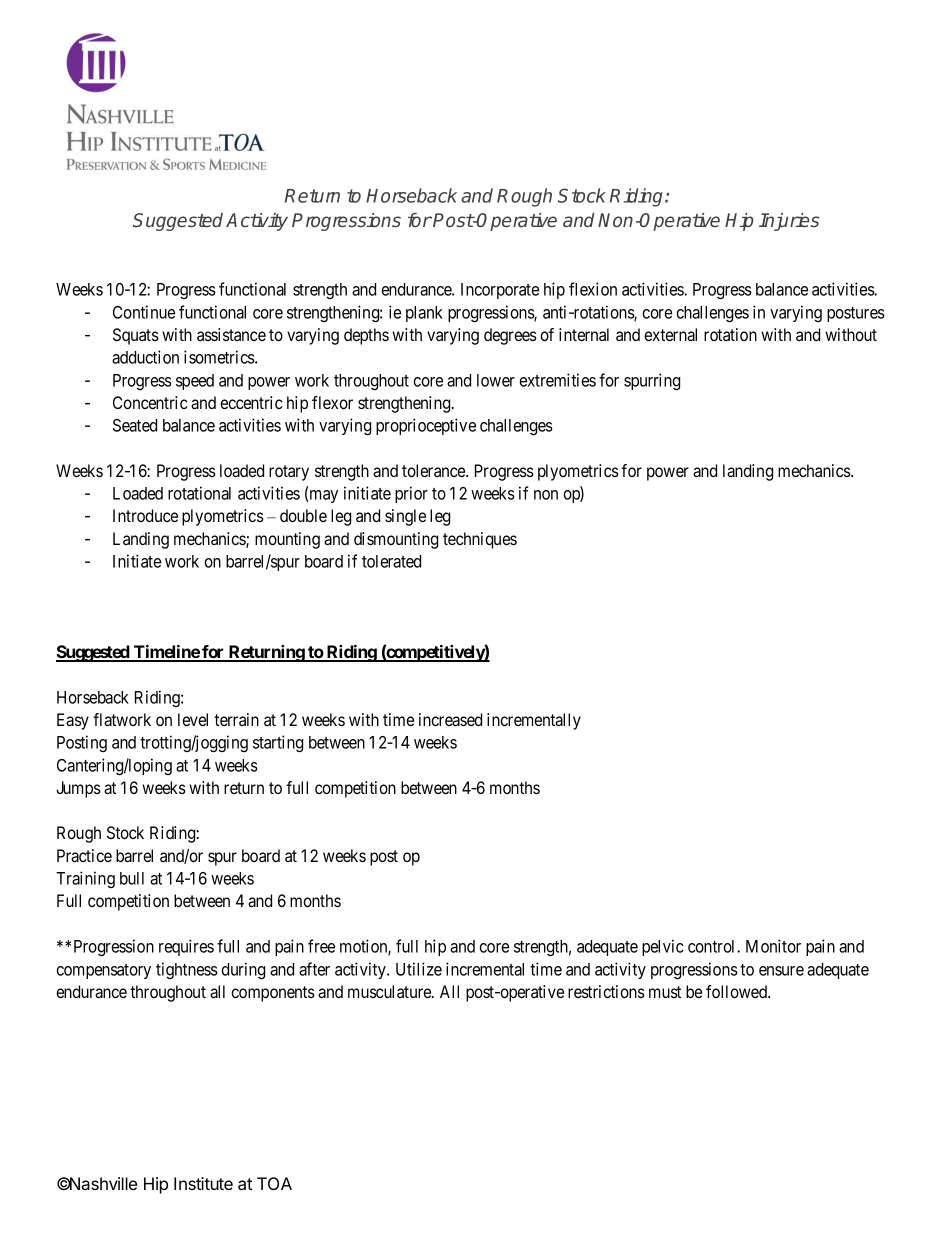  What do you see at coordinates (789, 222) in the screenshot?
I see `Injuries` at bounding box center [789, 222].
